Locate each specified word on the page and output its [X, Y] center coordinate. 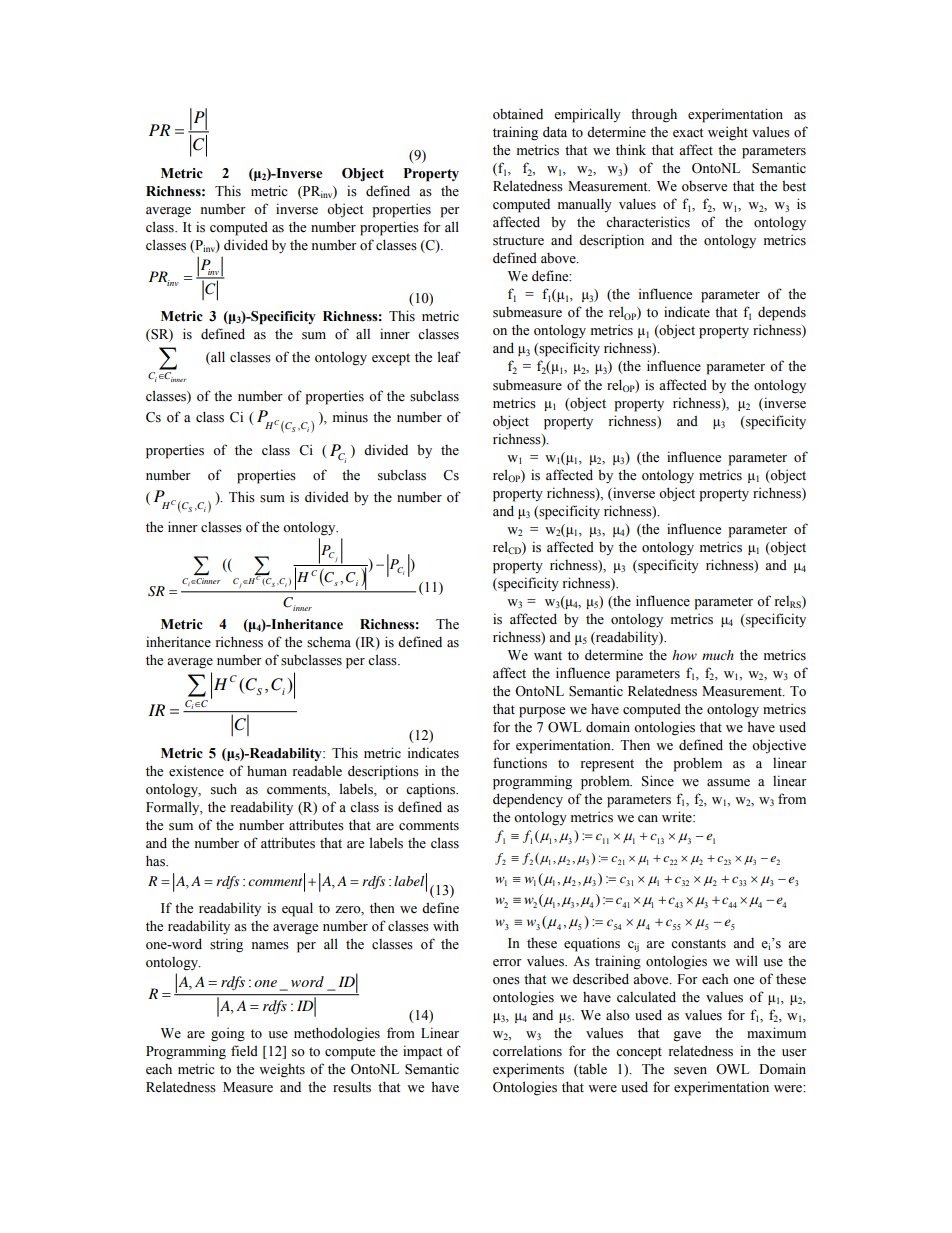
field [244, 1050]
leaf [449, 357]
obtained [518, 114]
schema [329, 642]
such [224, 789]
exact [688, 132]
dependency [528, 800]
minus [350, 417]
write [678, 816]
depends [782, 314]
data [555, 131]
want [548, 655]
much [718, 655]
